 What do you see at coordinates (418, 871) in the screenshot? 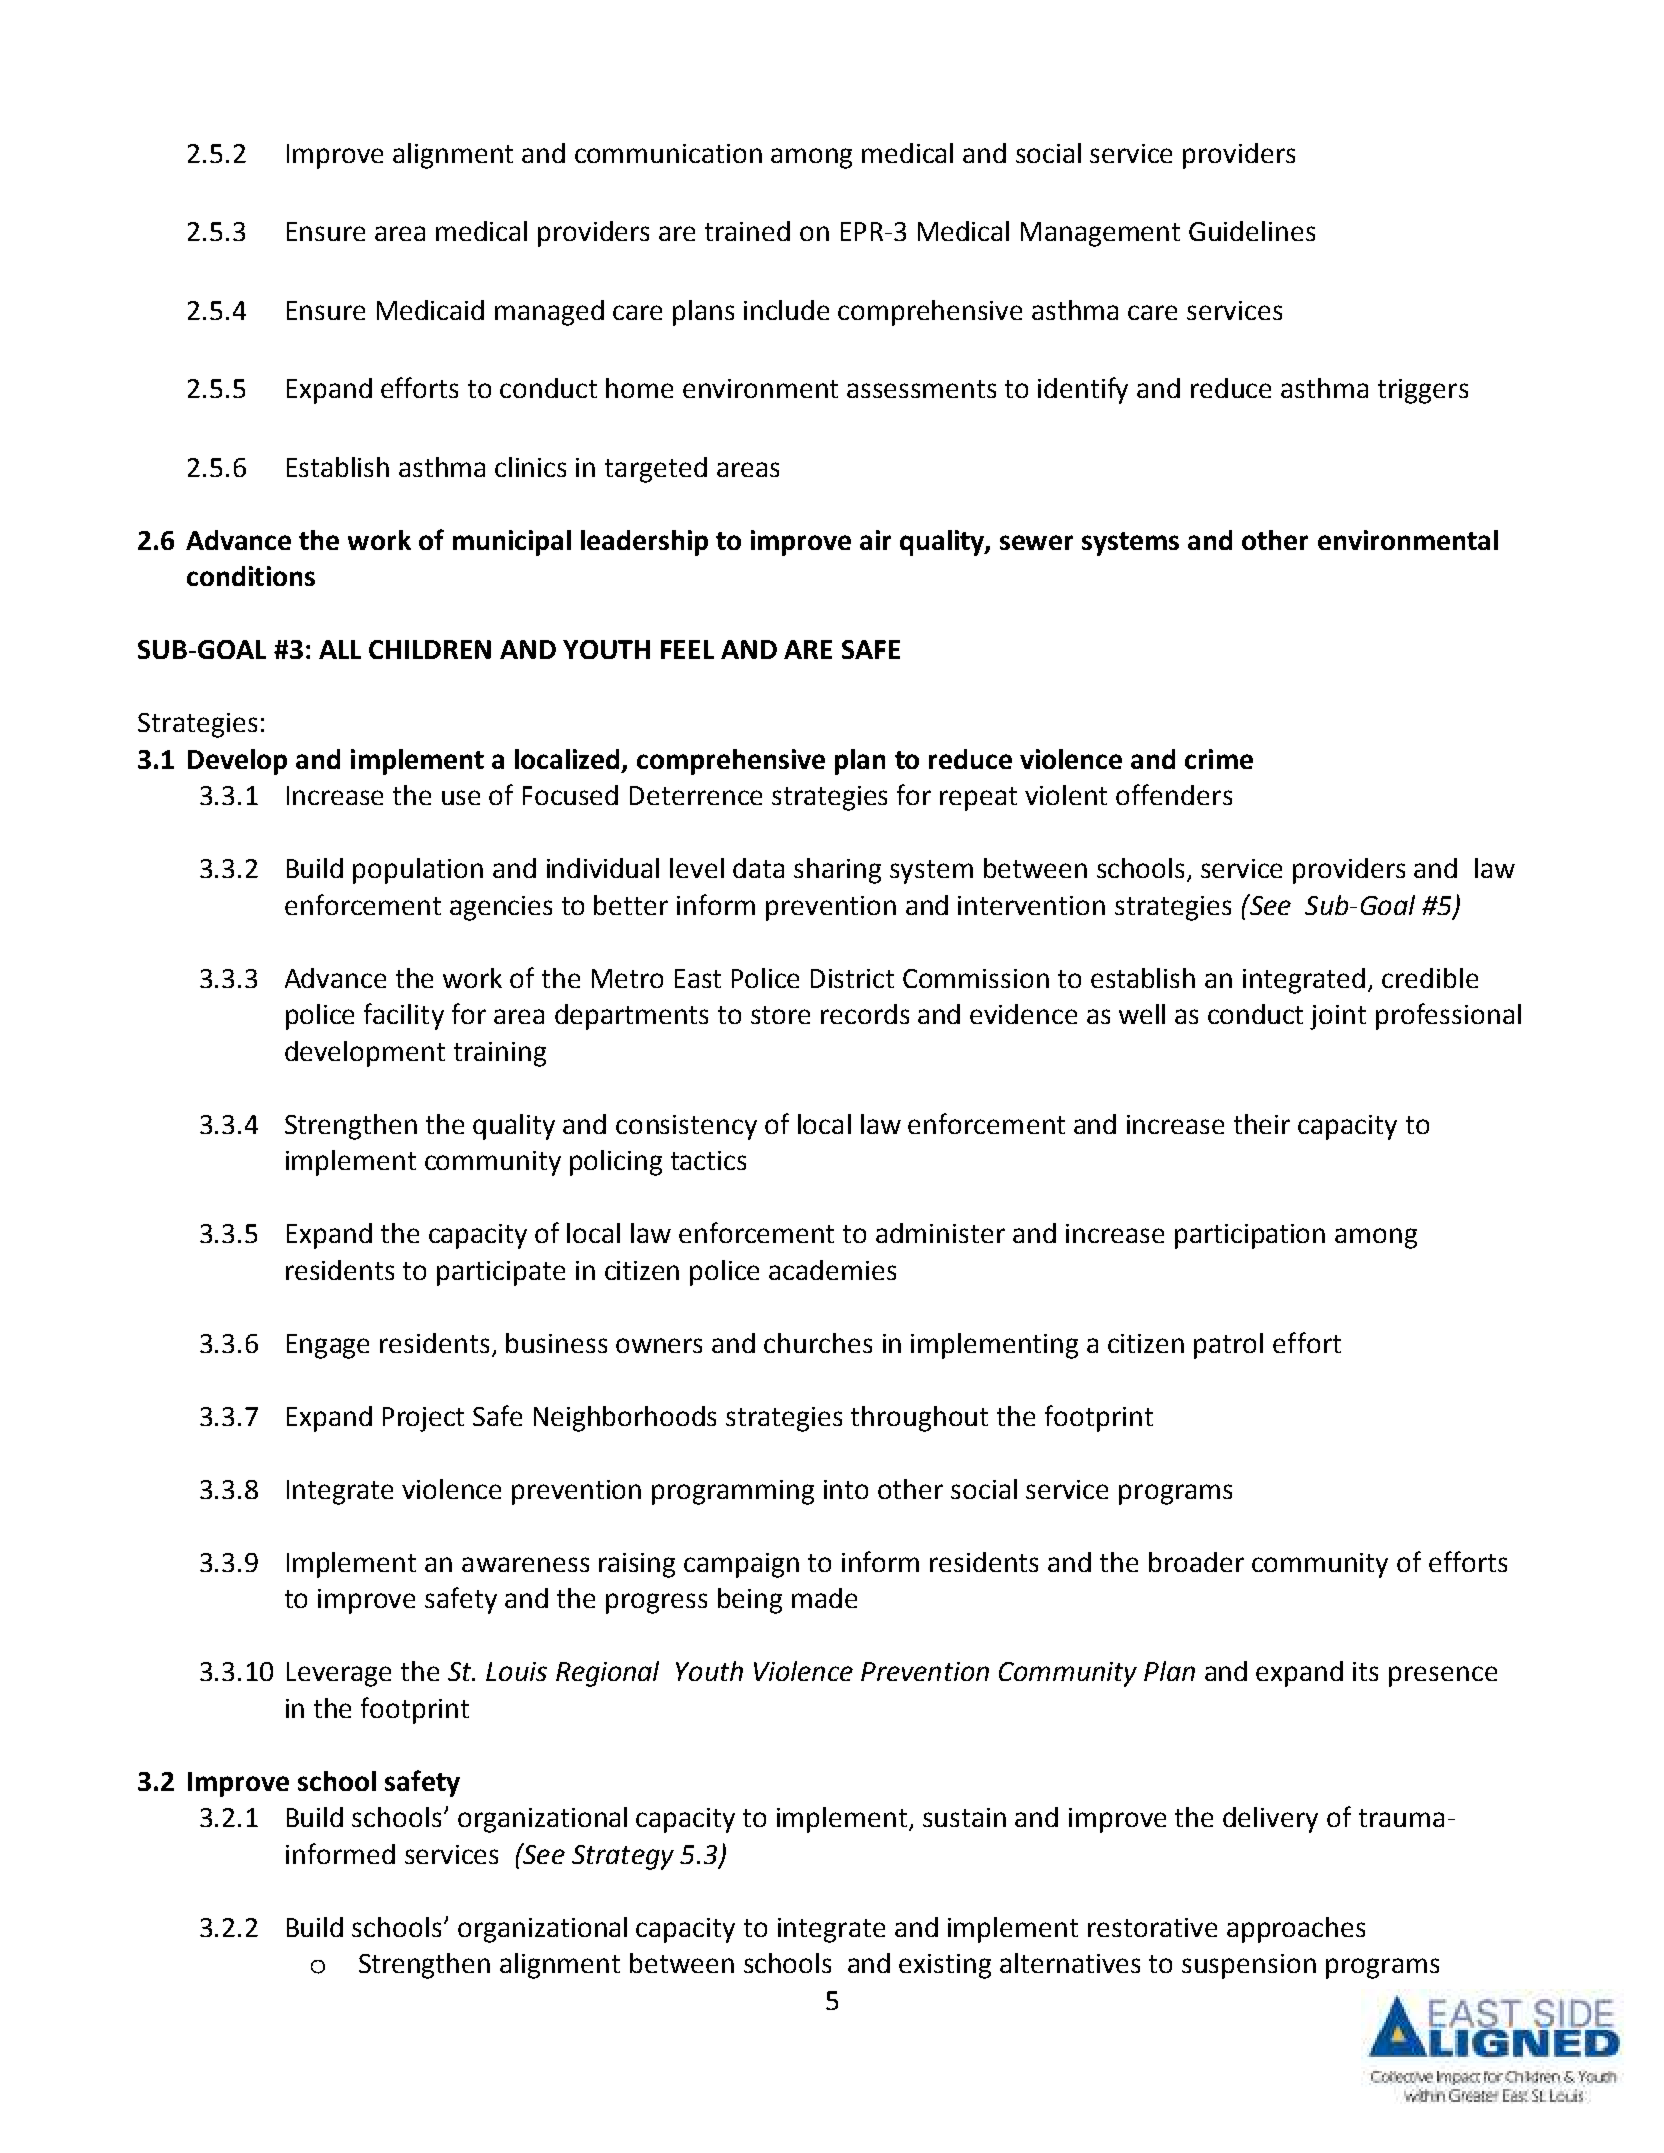
I see `population` at bounding box center [418, 871].
